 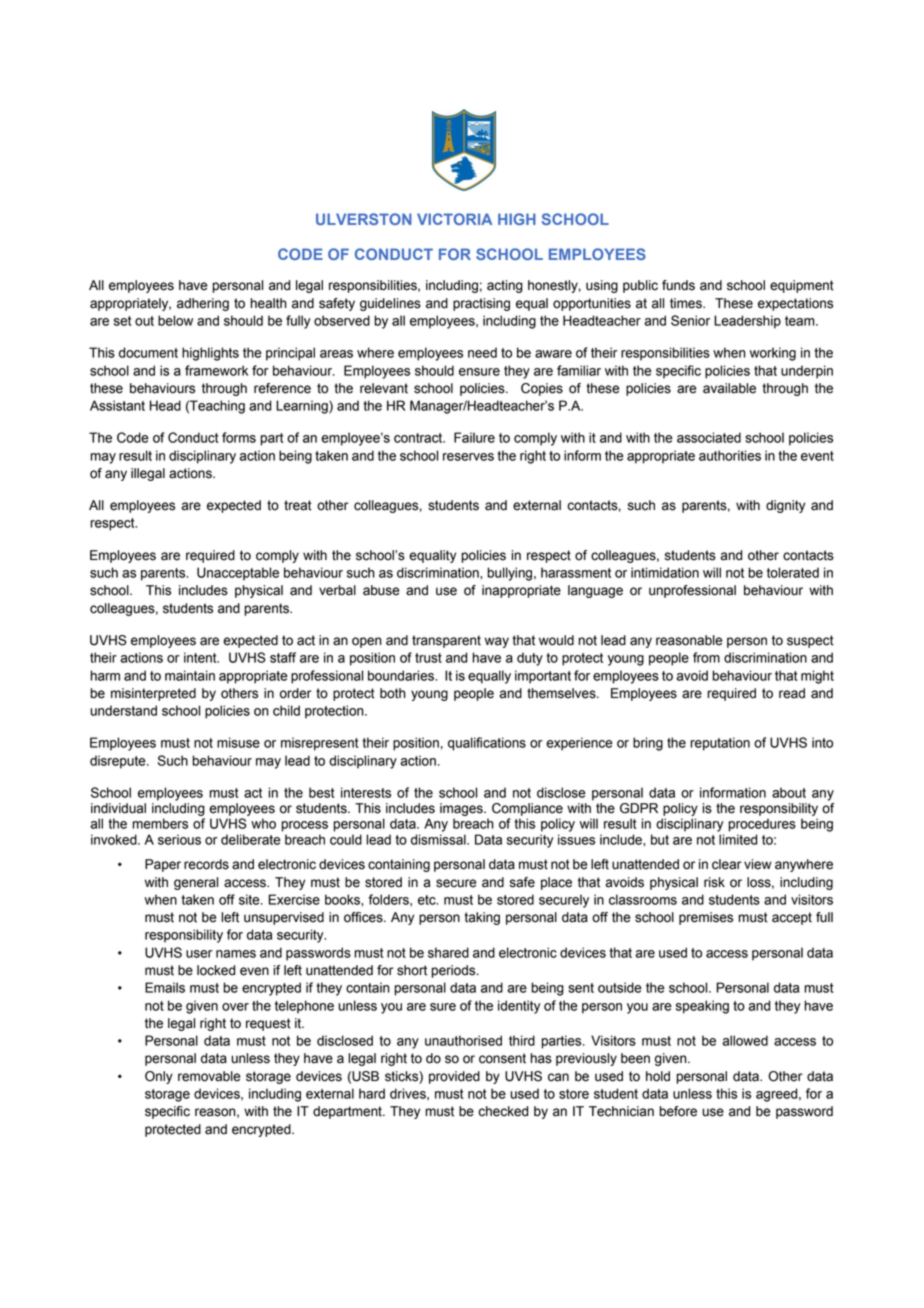 What do you see at coordinates (454, 1077) in the screenshot?
I see `provided` at bounding box center [454, 1077].
